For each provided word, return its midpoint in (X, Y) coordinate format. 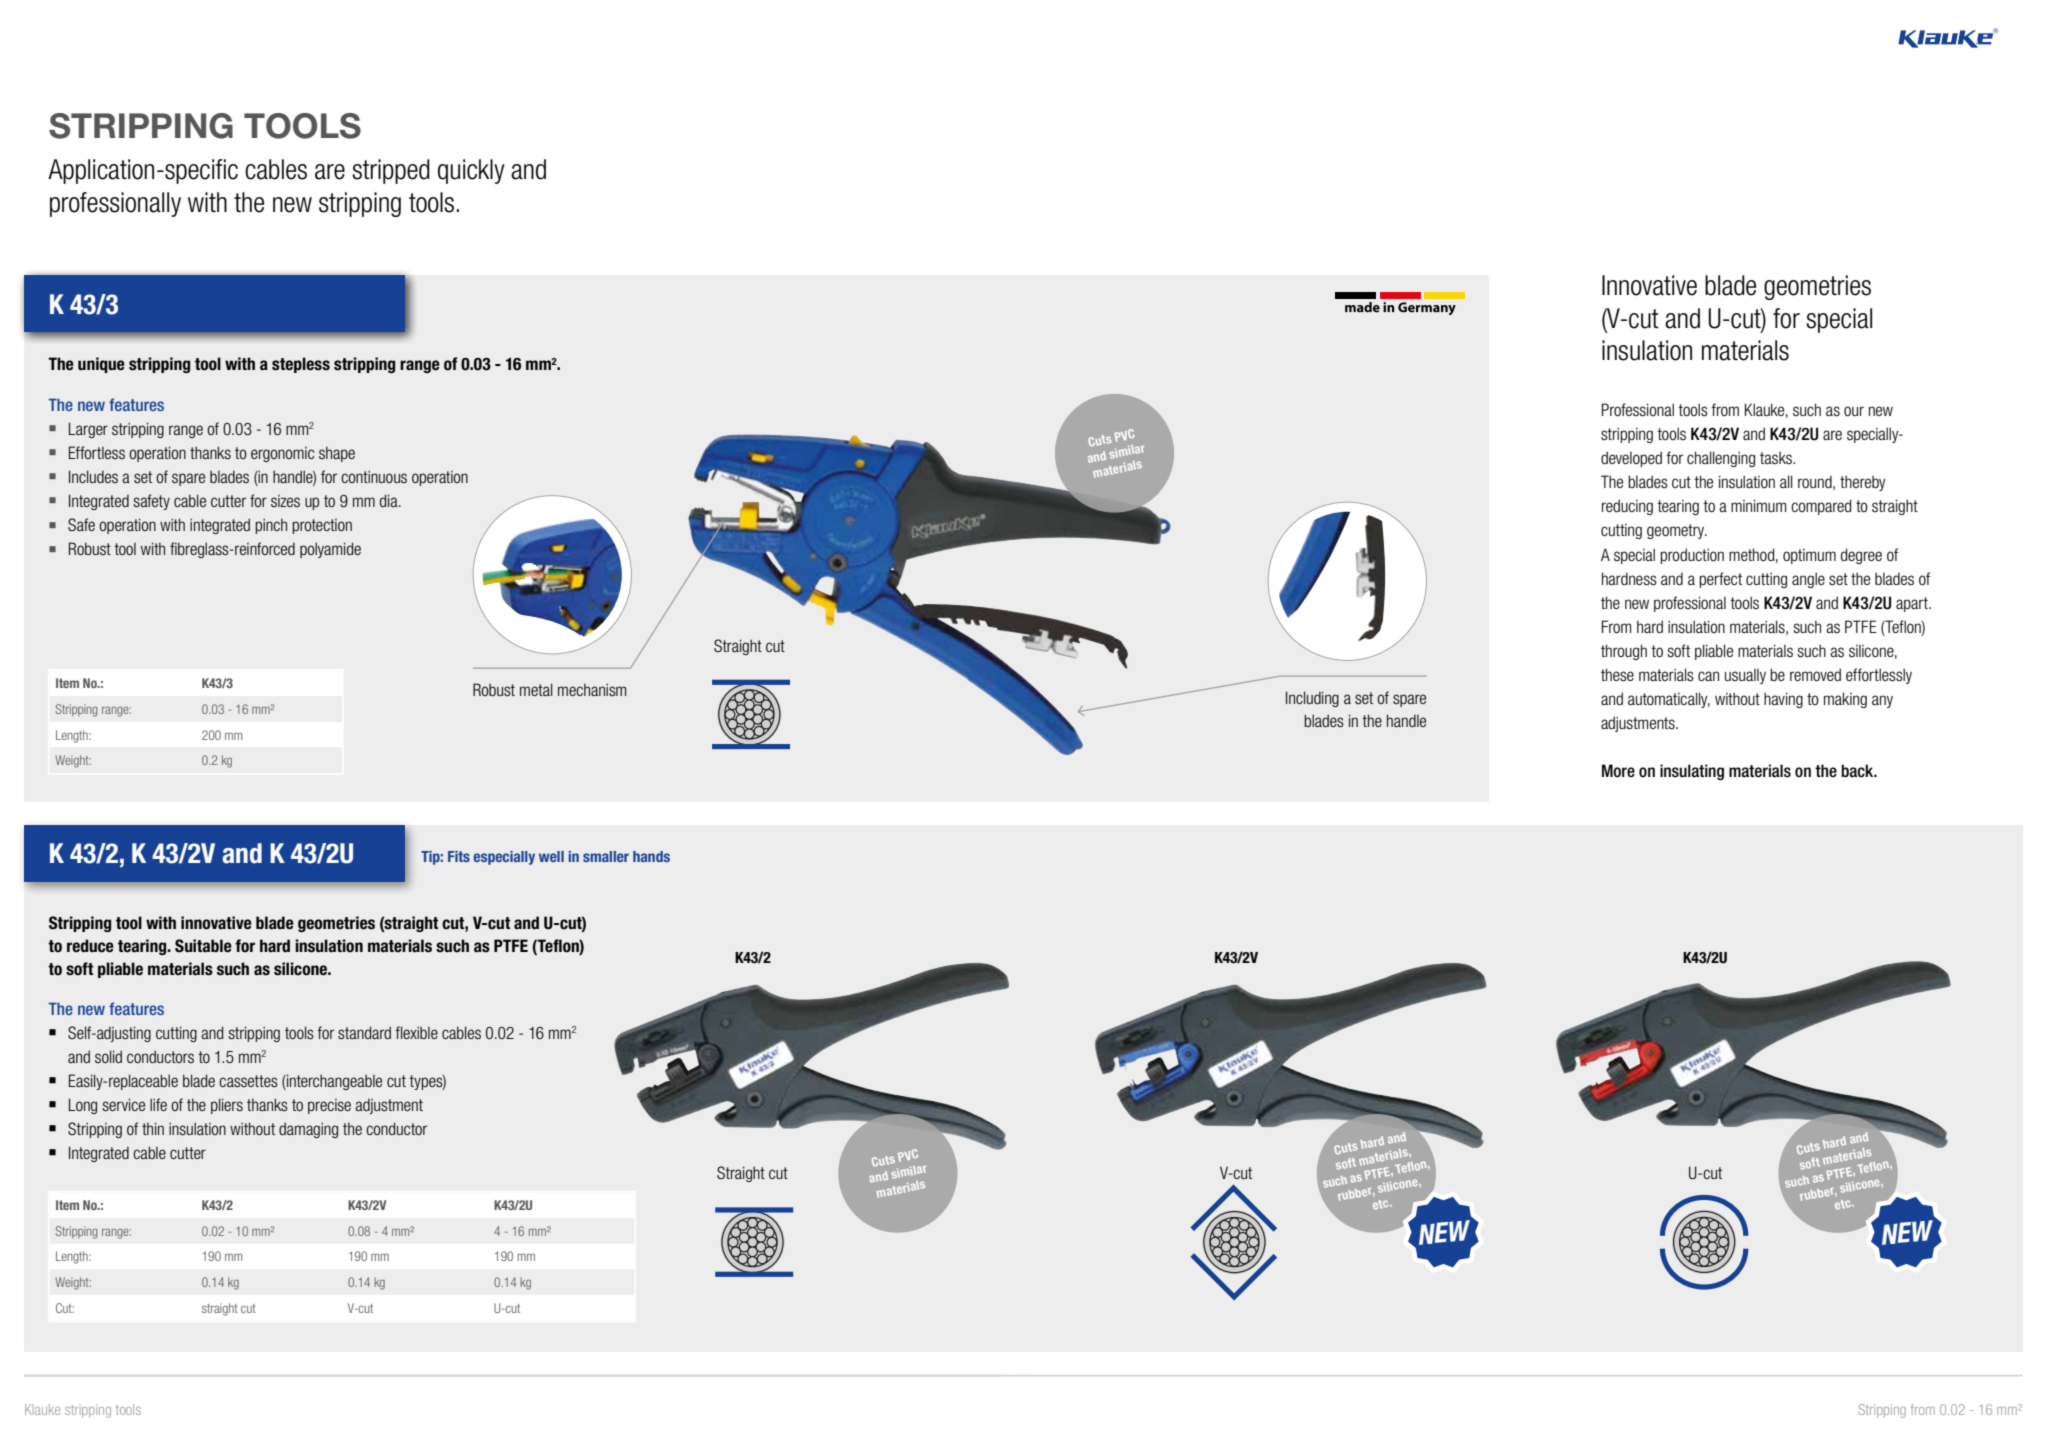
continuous (374, 476)
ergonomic (282, 454)
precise (329, 1106)
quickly (471, 171)
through (1624, 652)
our (1854, 411)
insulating (1692, 772)
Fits (459, 856)
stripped (391, 171)
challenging (1721, 459)
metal (536, 689)
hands (651, 856)
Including (1312, 699)
